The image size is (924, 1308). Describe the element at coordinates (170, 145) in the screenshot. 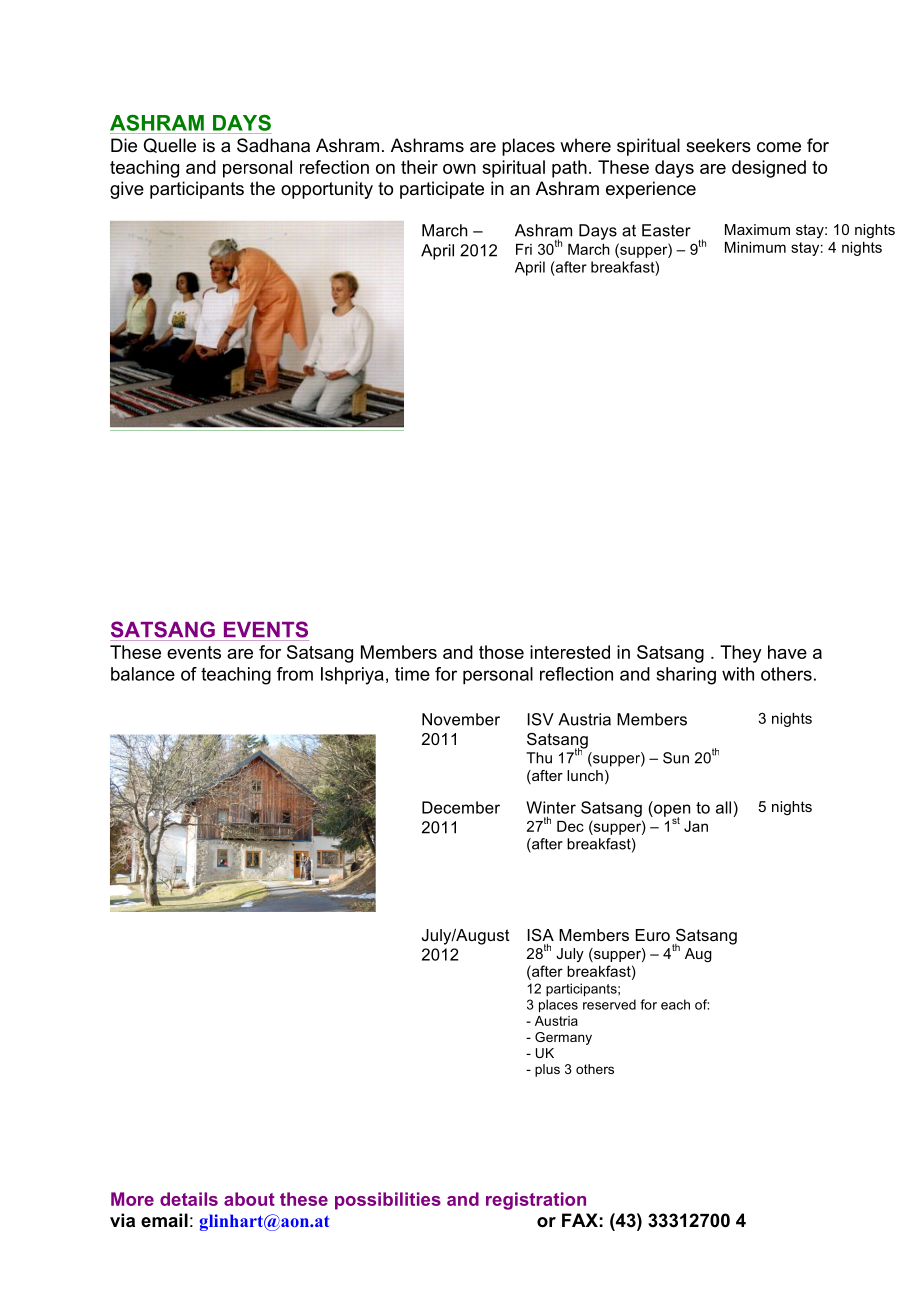

I see `Quelle` at that location.
